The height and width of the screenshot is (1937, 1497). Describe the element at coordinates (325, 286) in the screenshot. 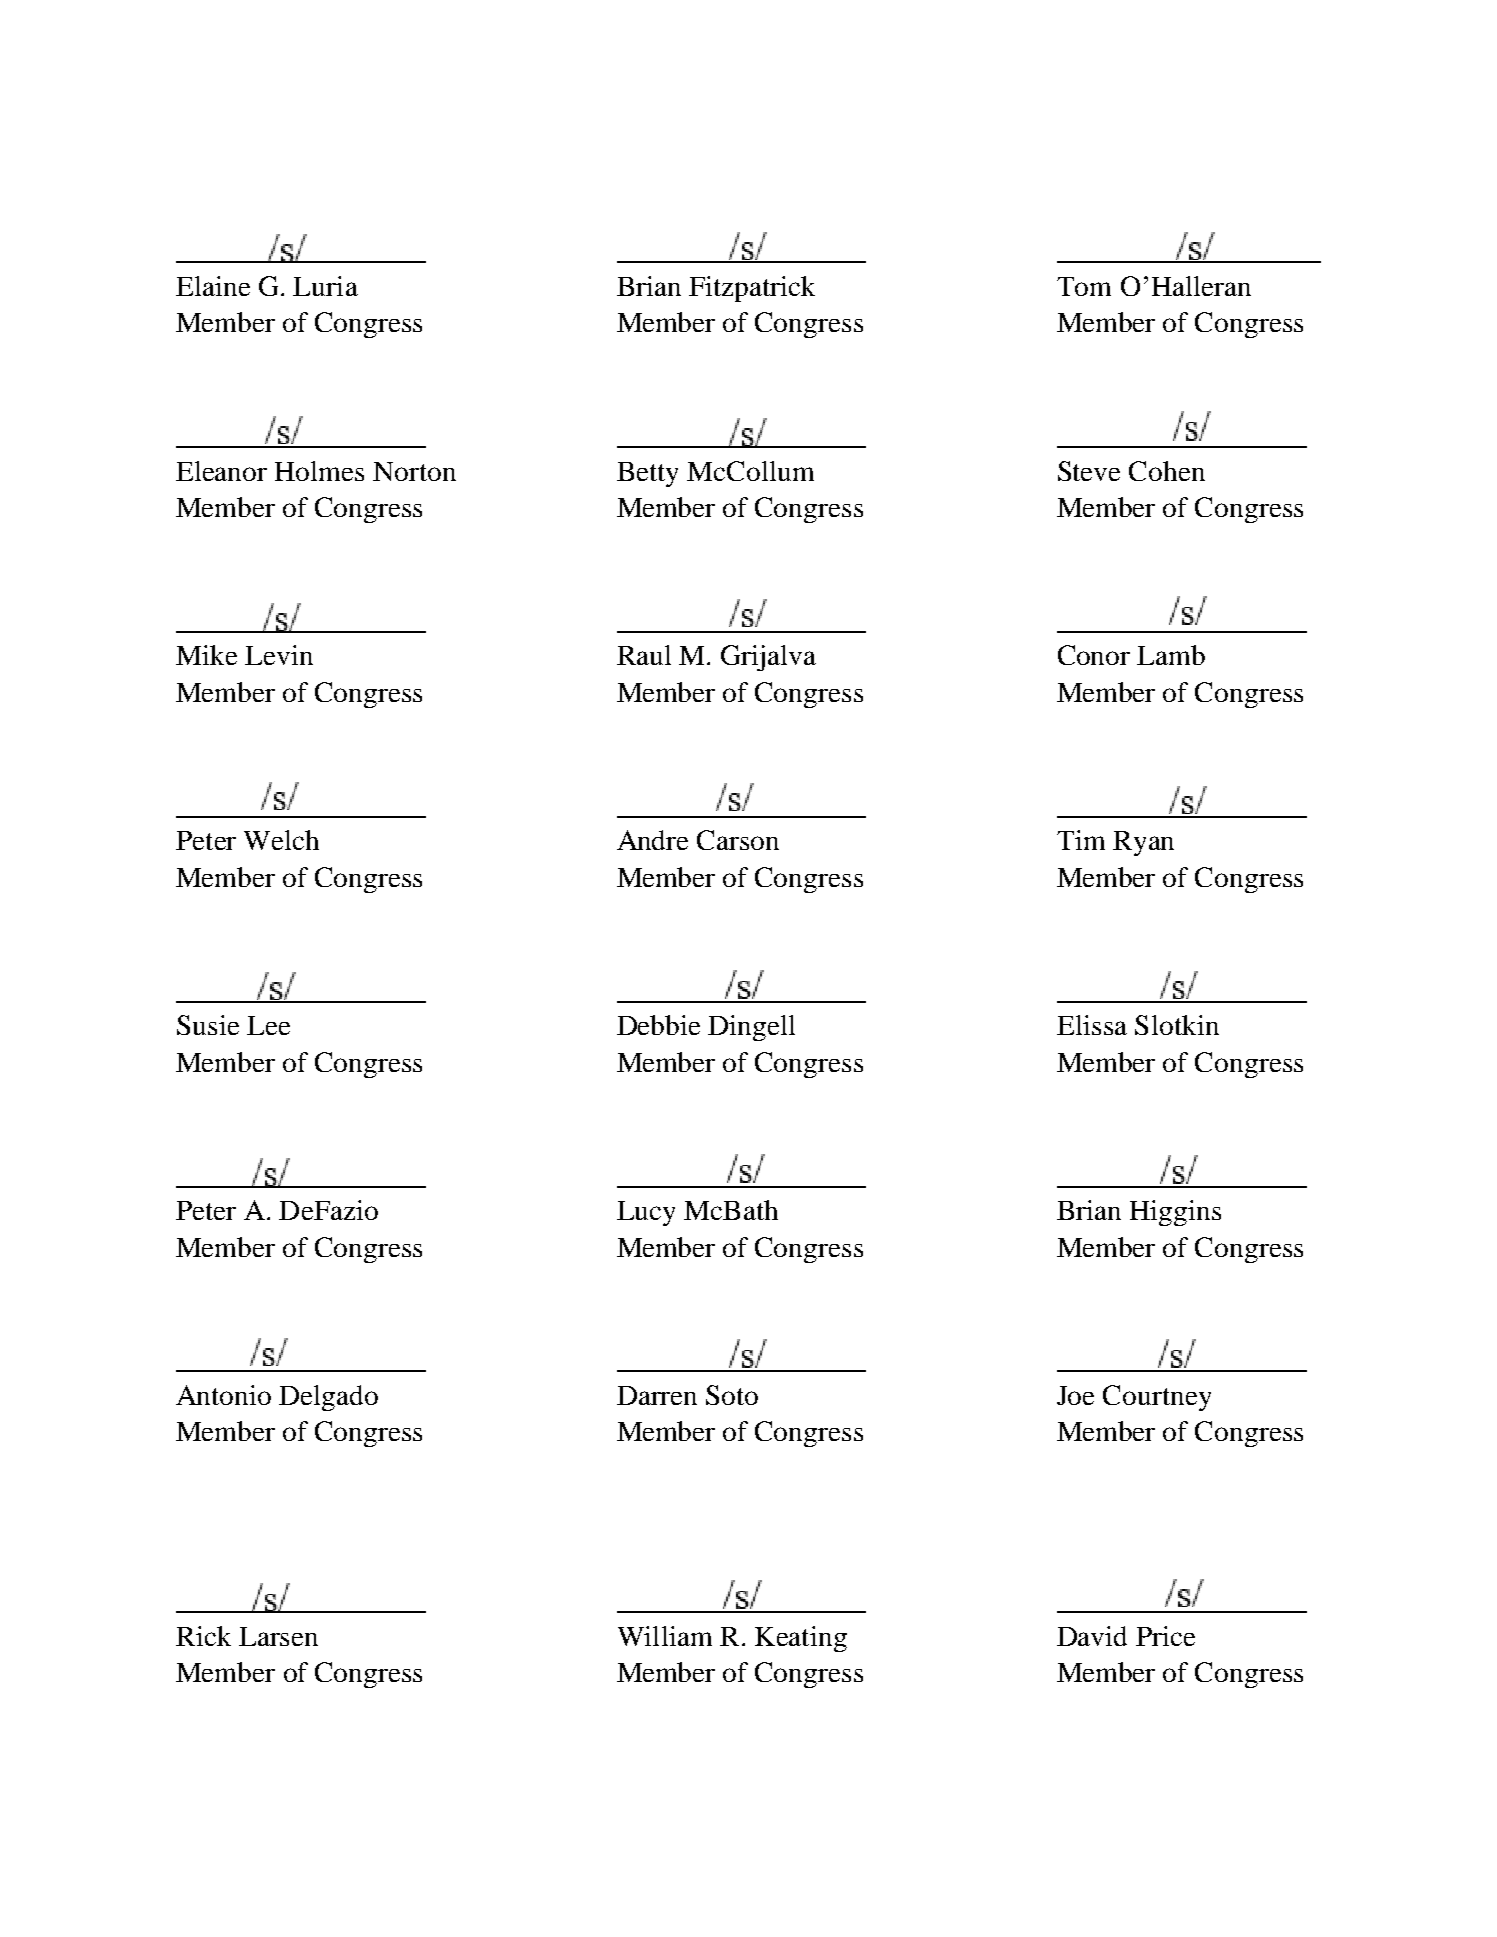

I see `Luria` at that location.
